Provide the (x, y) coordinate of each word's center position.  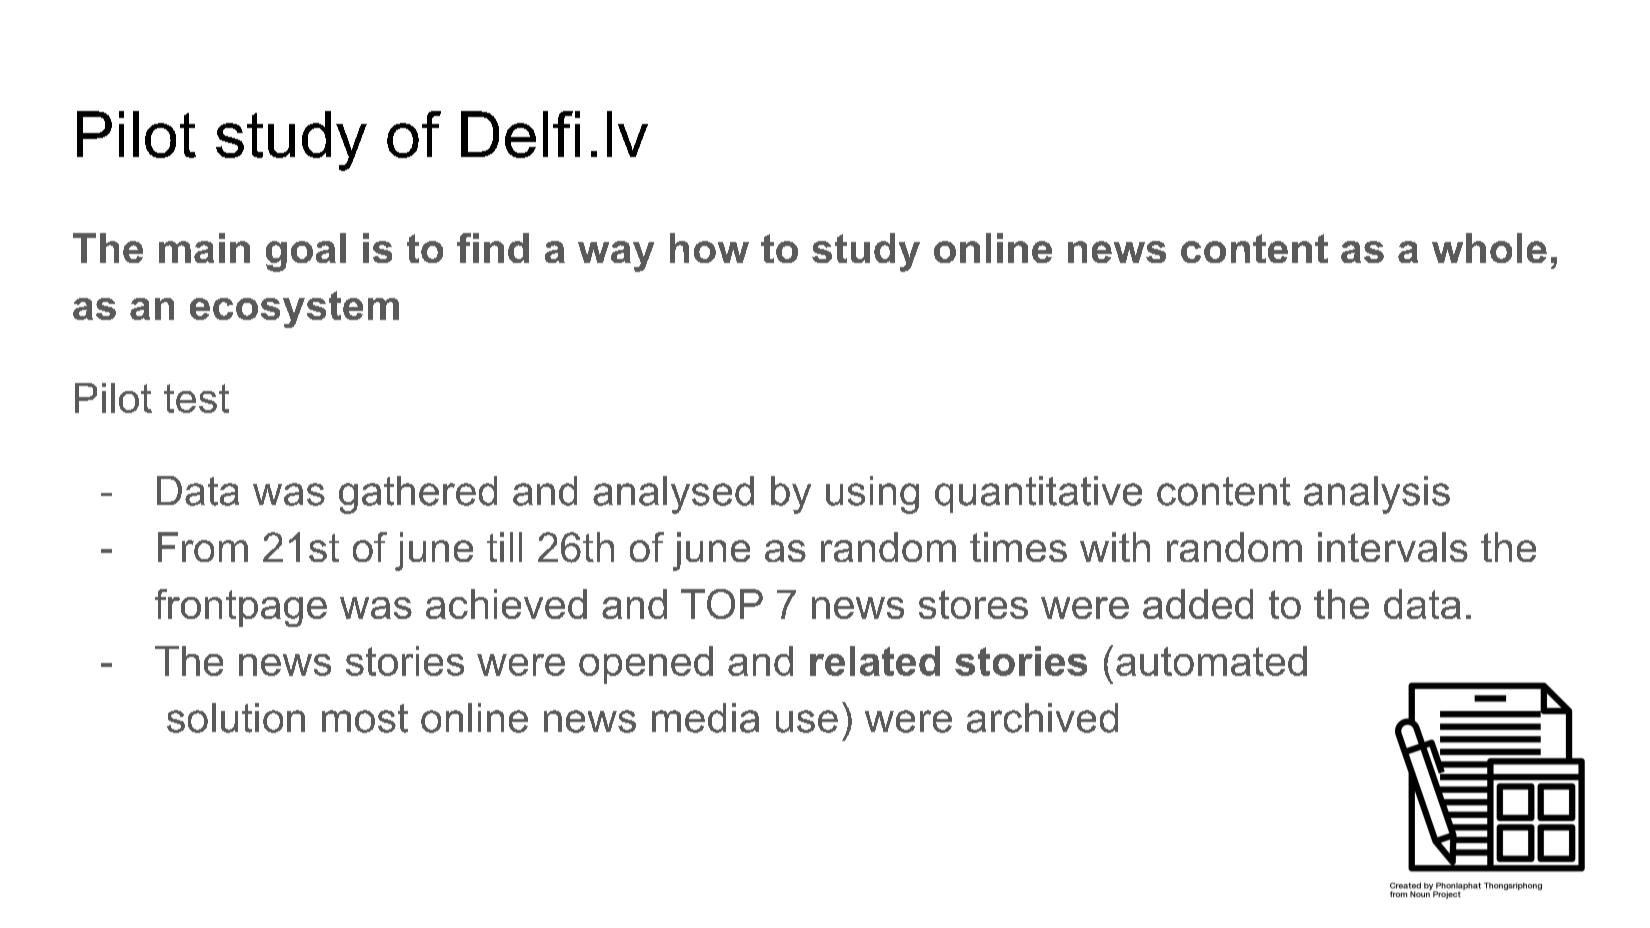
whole (1489, 248)
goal (306, 252)
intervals (1393, 547)
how (709, 248)
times (1018, 547)
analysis (1377, 495)
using (872, 495)
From (203, 547)
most (365, 718)
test (196, 398)
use (807, 721)
